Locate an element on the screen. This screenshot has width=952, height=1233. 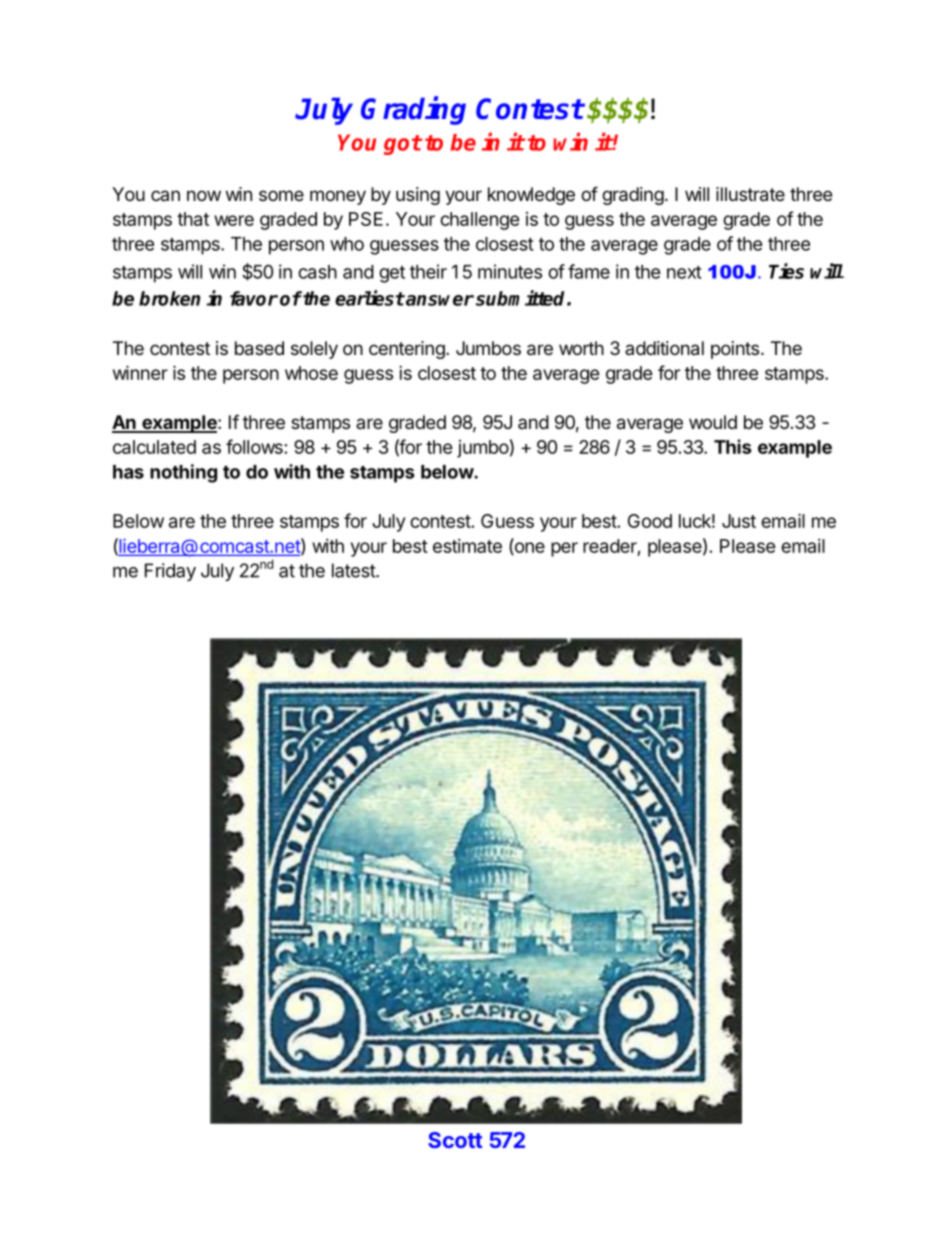
using is located at coordinates (418, 196).
